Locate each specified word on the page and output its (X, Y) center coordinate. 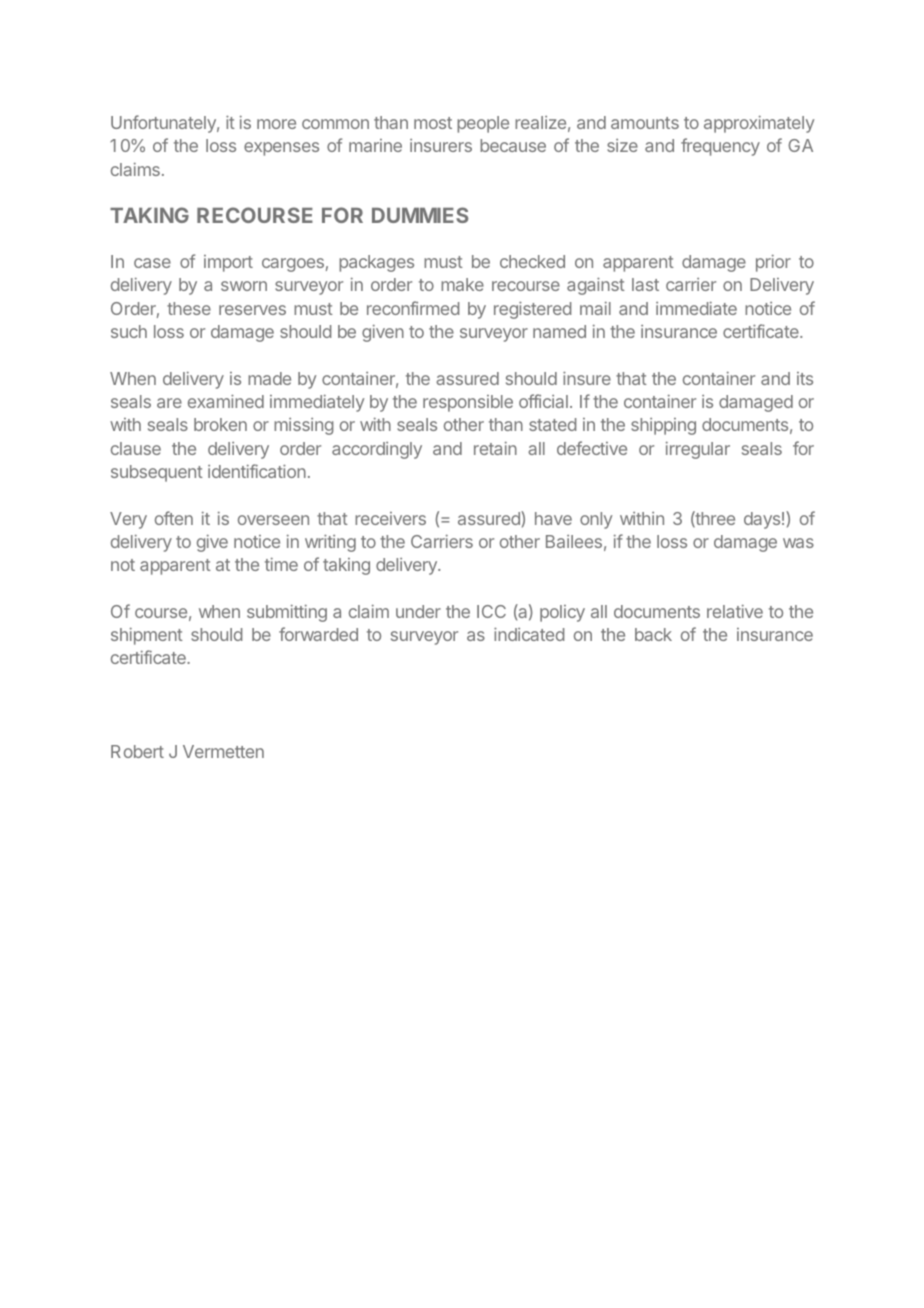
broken (220, 424)
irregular (698, 450)
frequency (720, 147)
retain (495, 448)
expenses (281, 149)
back (653, 634)
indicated (529, 634)
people (483, 124)
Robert (137, 751)
